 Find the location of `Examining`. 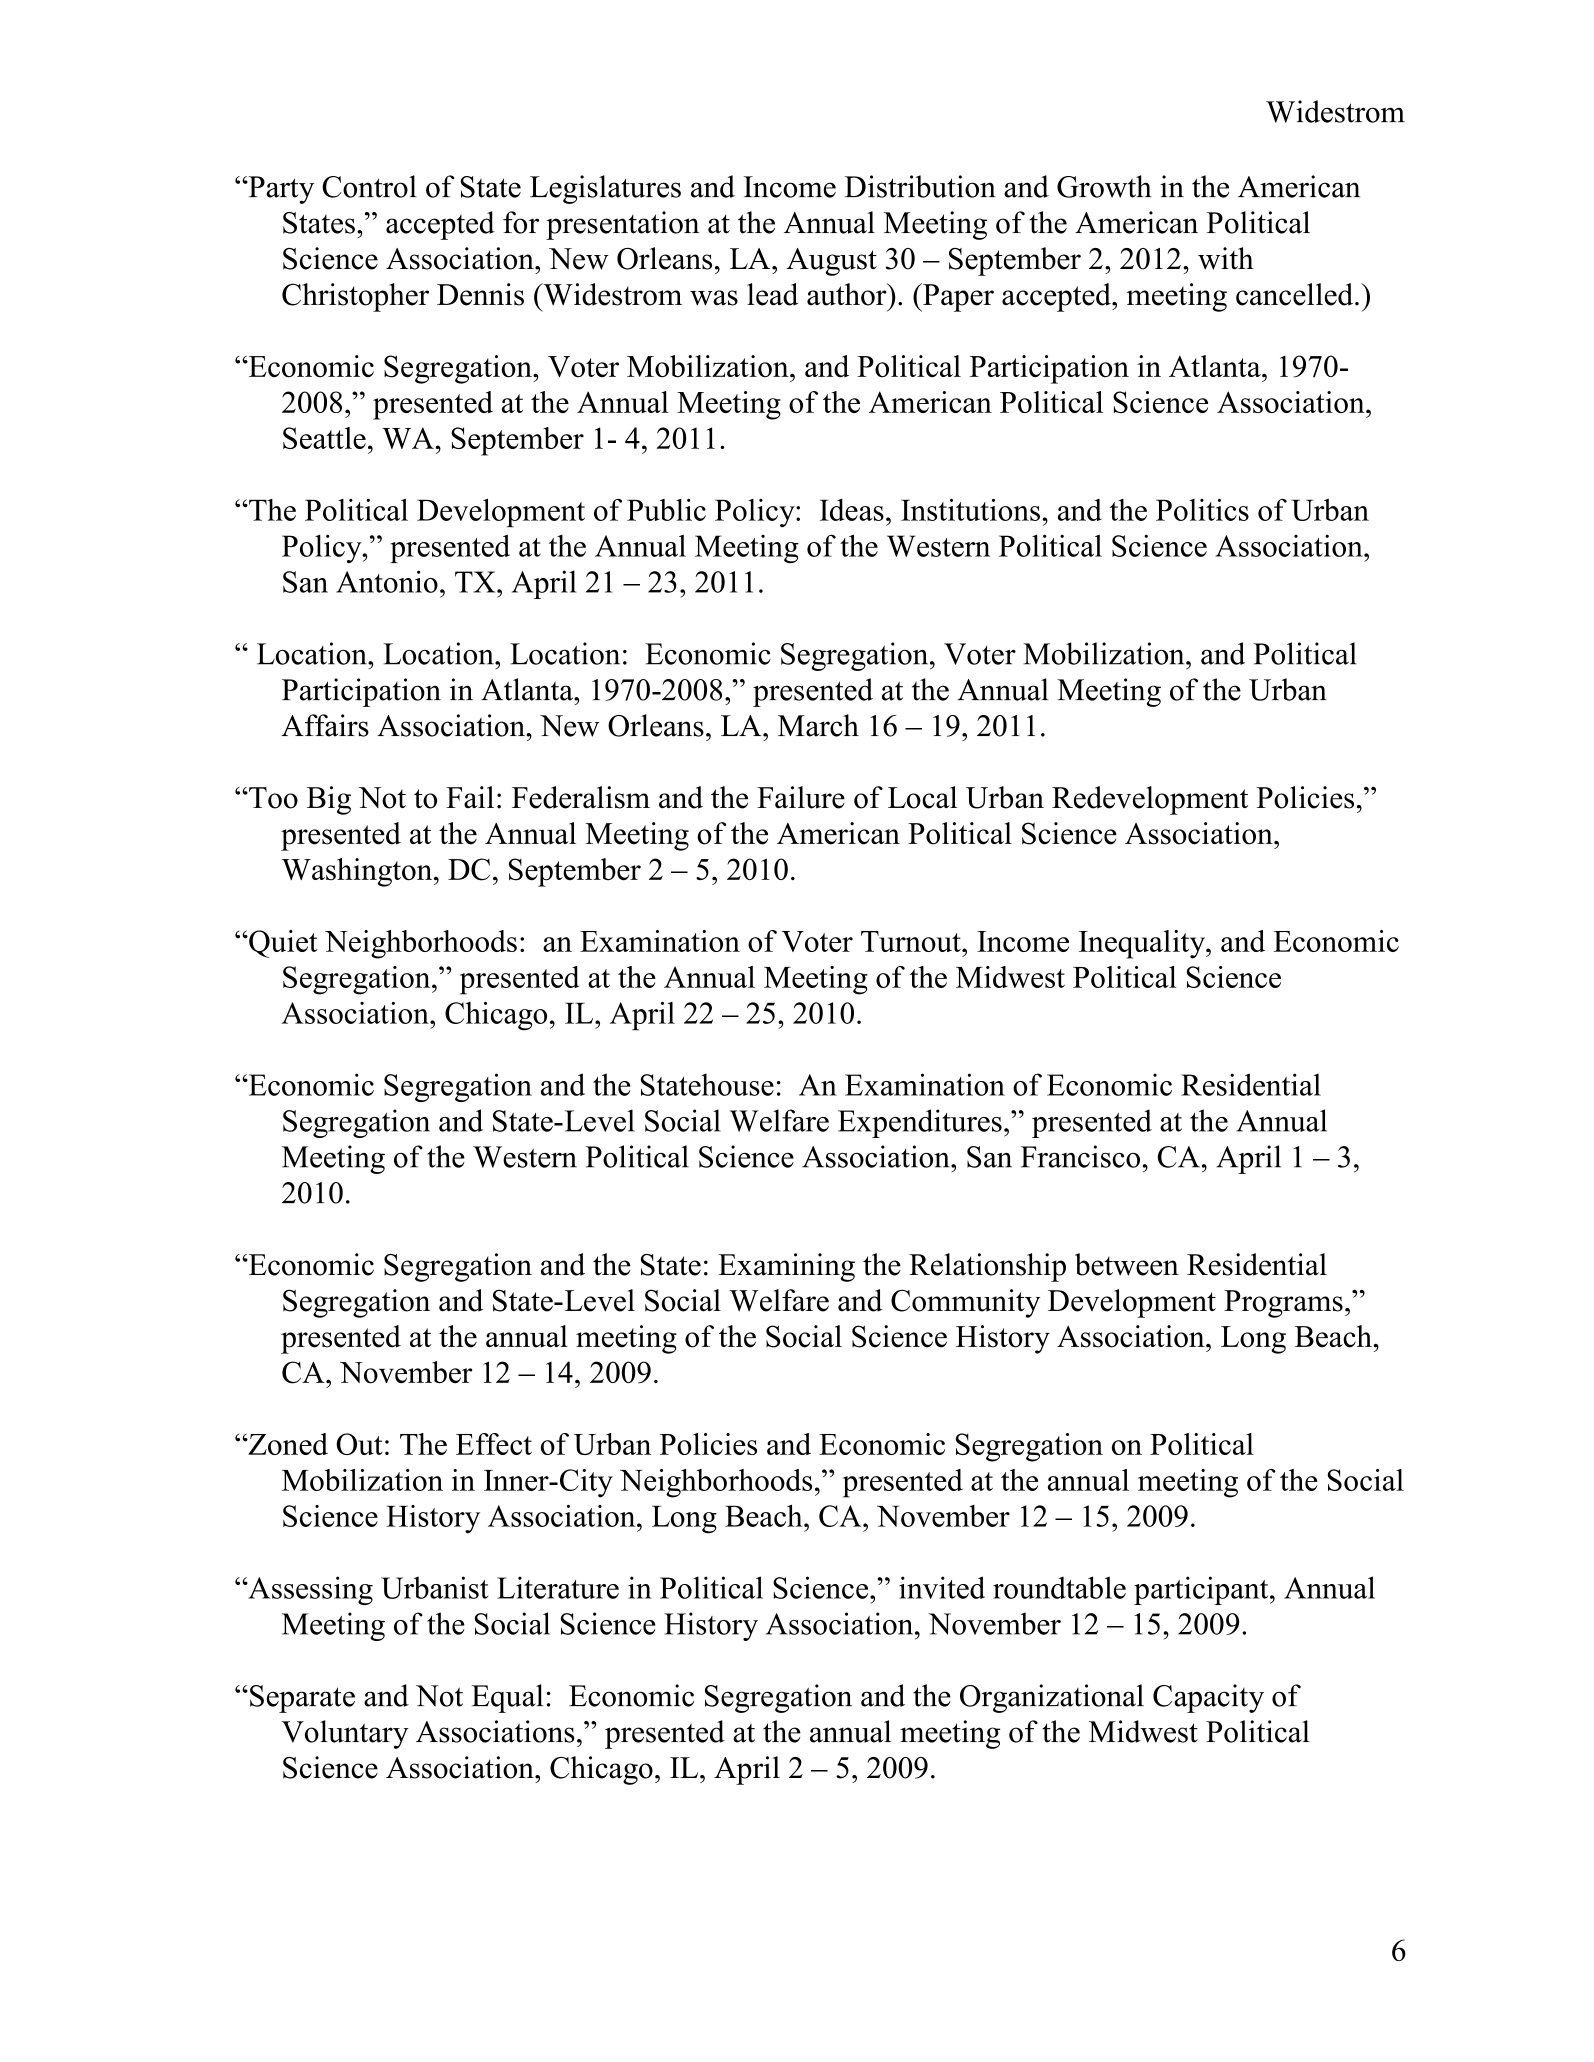

Examining is located at coordinates (786, 1267).
